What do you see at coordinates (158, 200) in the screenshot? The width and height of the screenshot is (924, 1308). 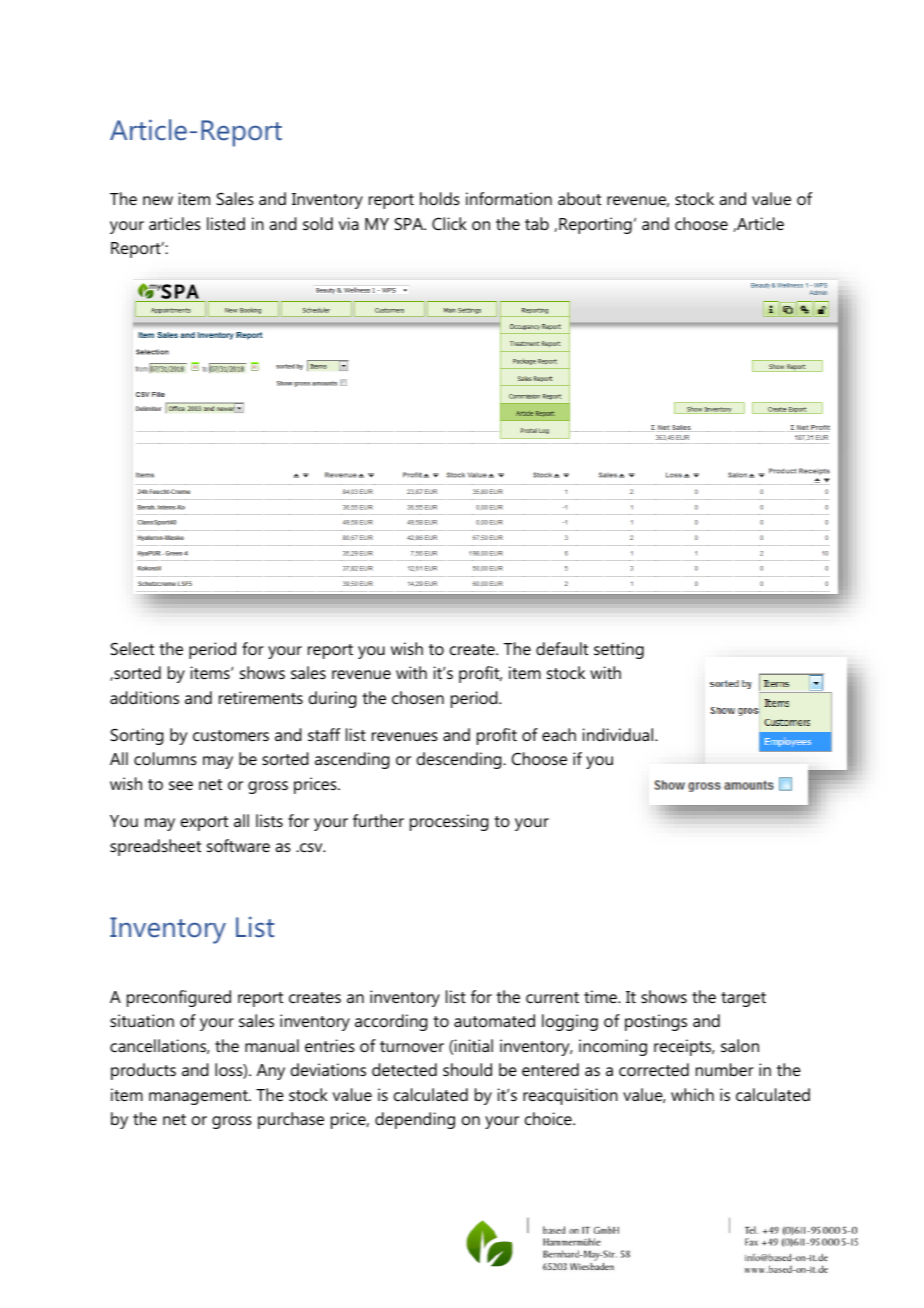 I see `new` at bounding box center [158, 200].
